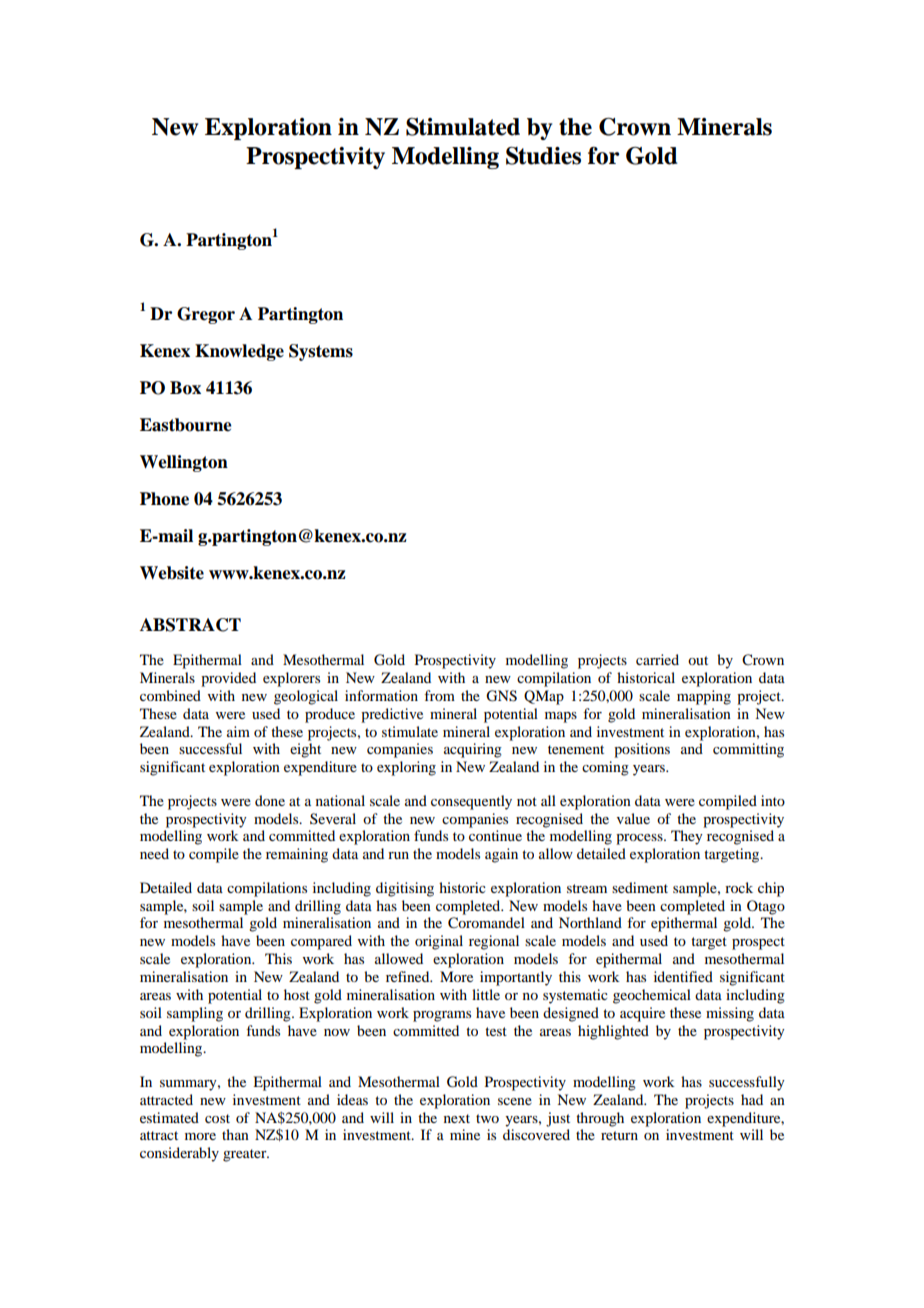 Image resolution: width=924 pixels, height=1308 pixels. Describe the element at coordinates (185, 388) in the screenshot. I see `Box` at that location.
